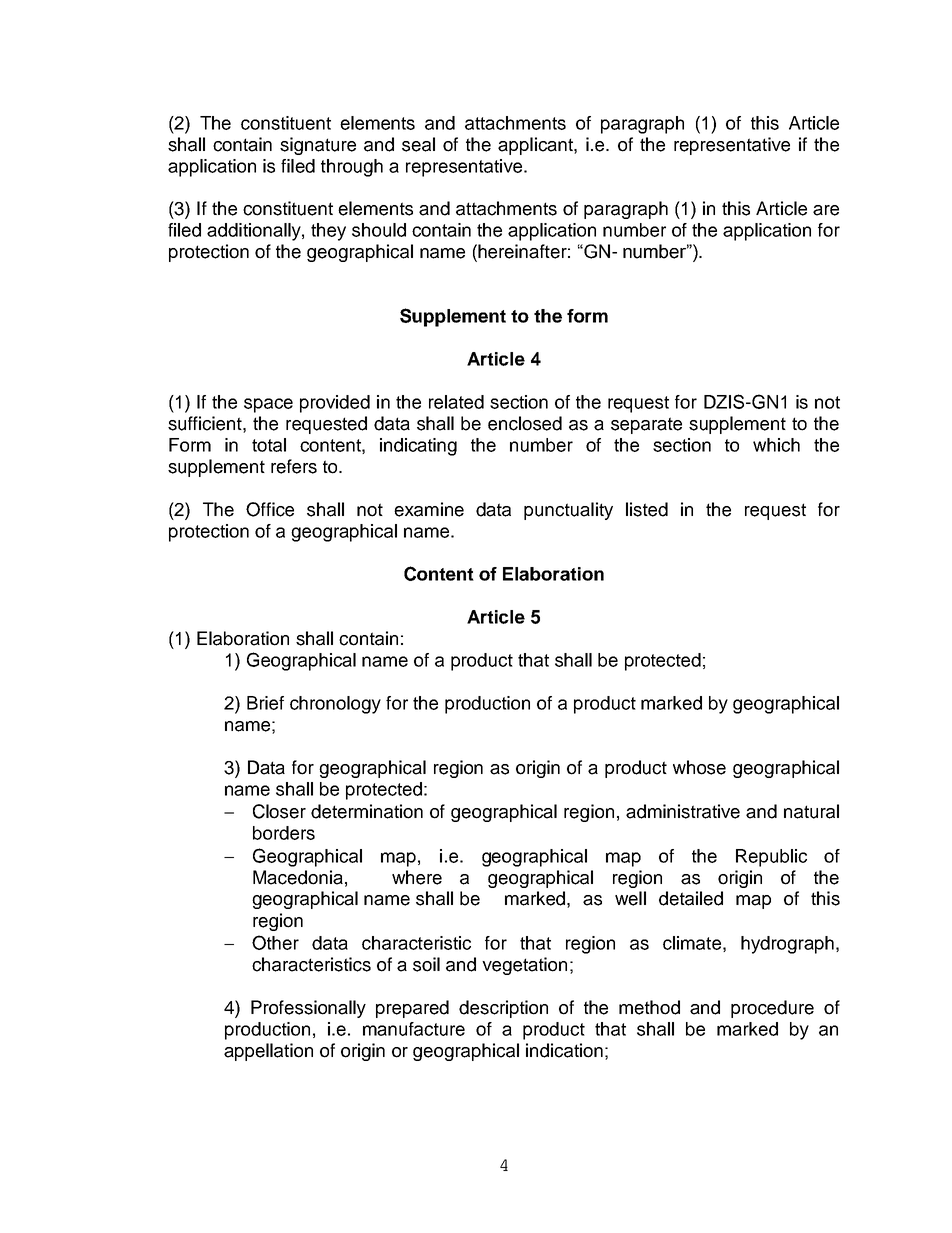  I want to click on listed, so click(647, 509).
